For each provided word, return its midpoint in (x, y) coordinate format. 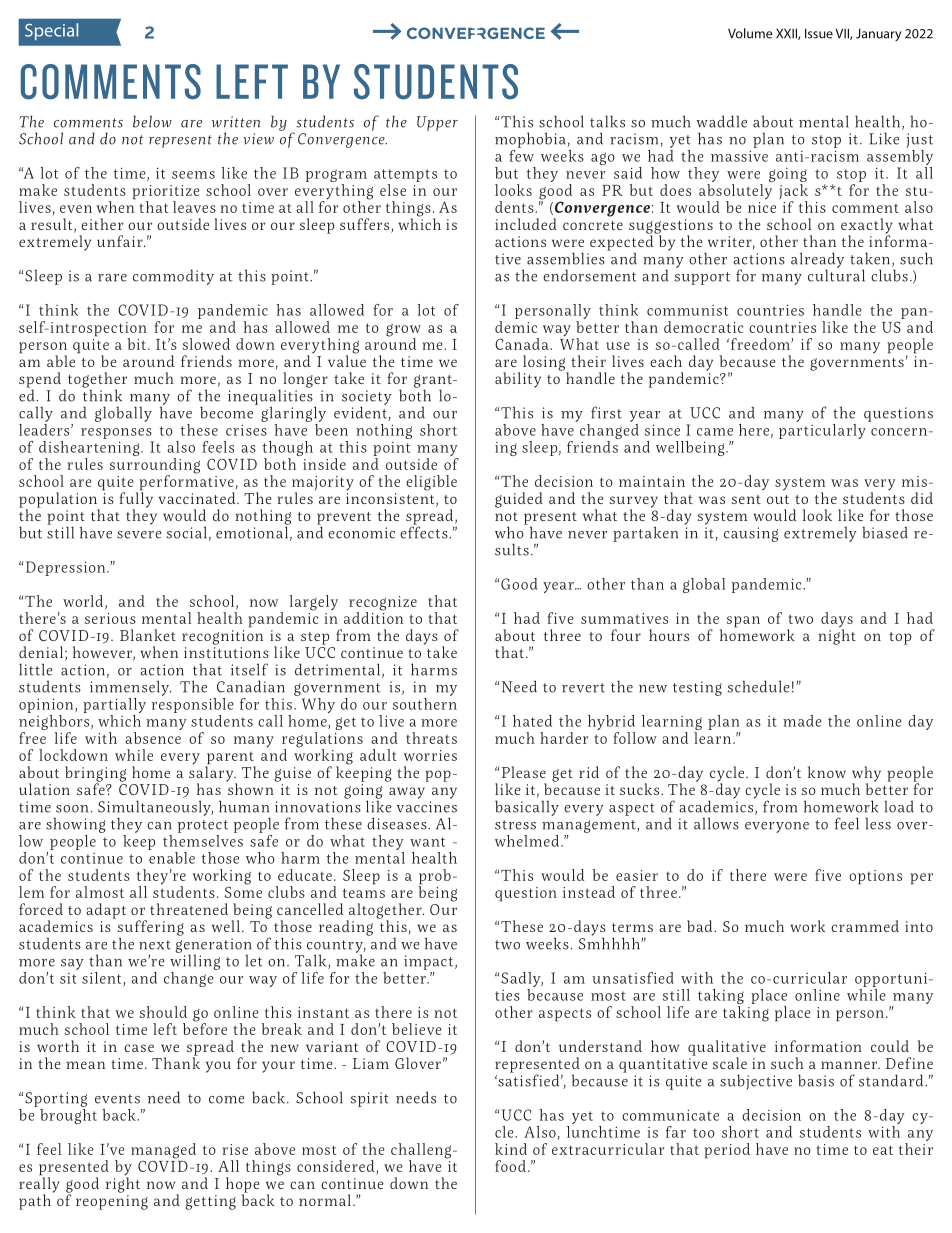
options (875, 877)
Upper (437, 123)
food (510, 1166)
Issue (819, 34)
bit (136, 344)
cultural (836, 274)
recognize (383, 604)
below (152, 121)
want (427, 842)
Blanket (148, 635)
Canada (523, 344)
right (123, 1184)
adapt (106, 911)
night (837, 636)
